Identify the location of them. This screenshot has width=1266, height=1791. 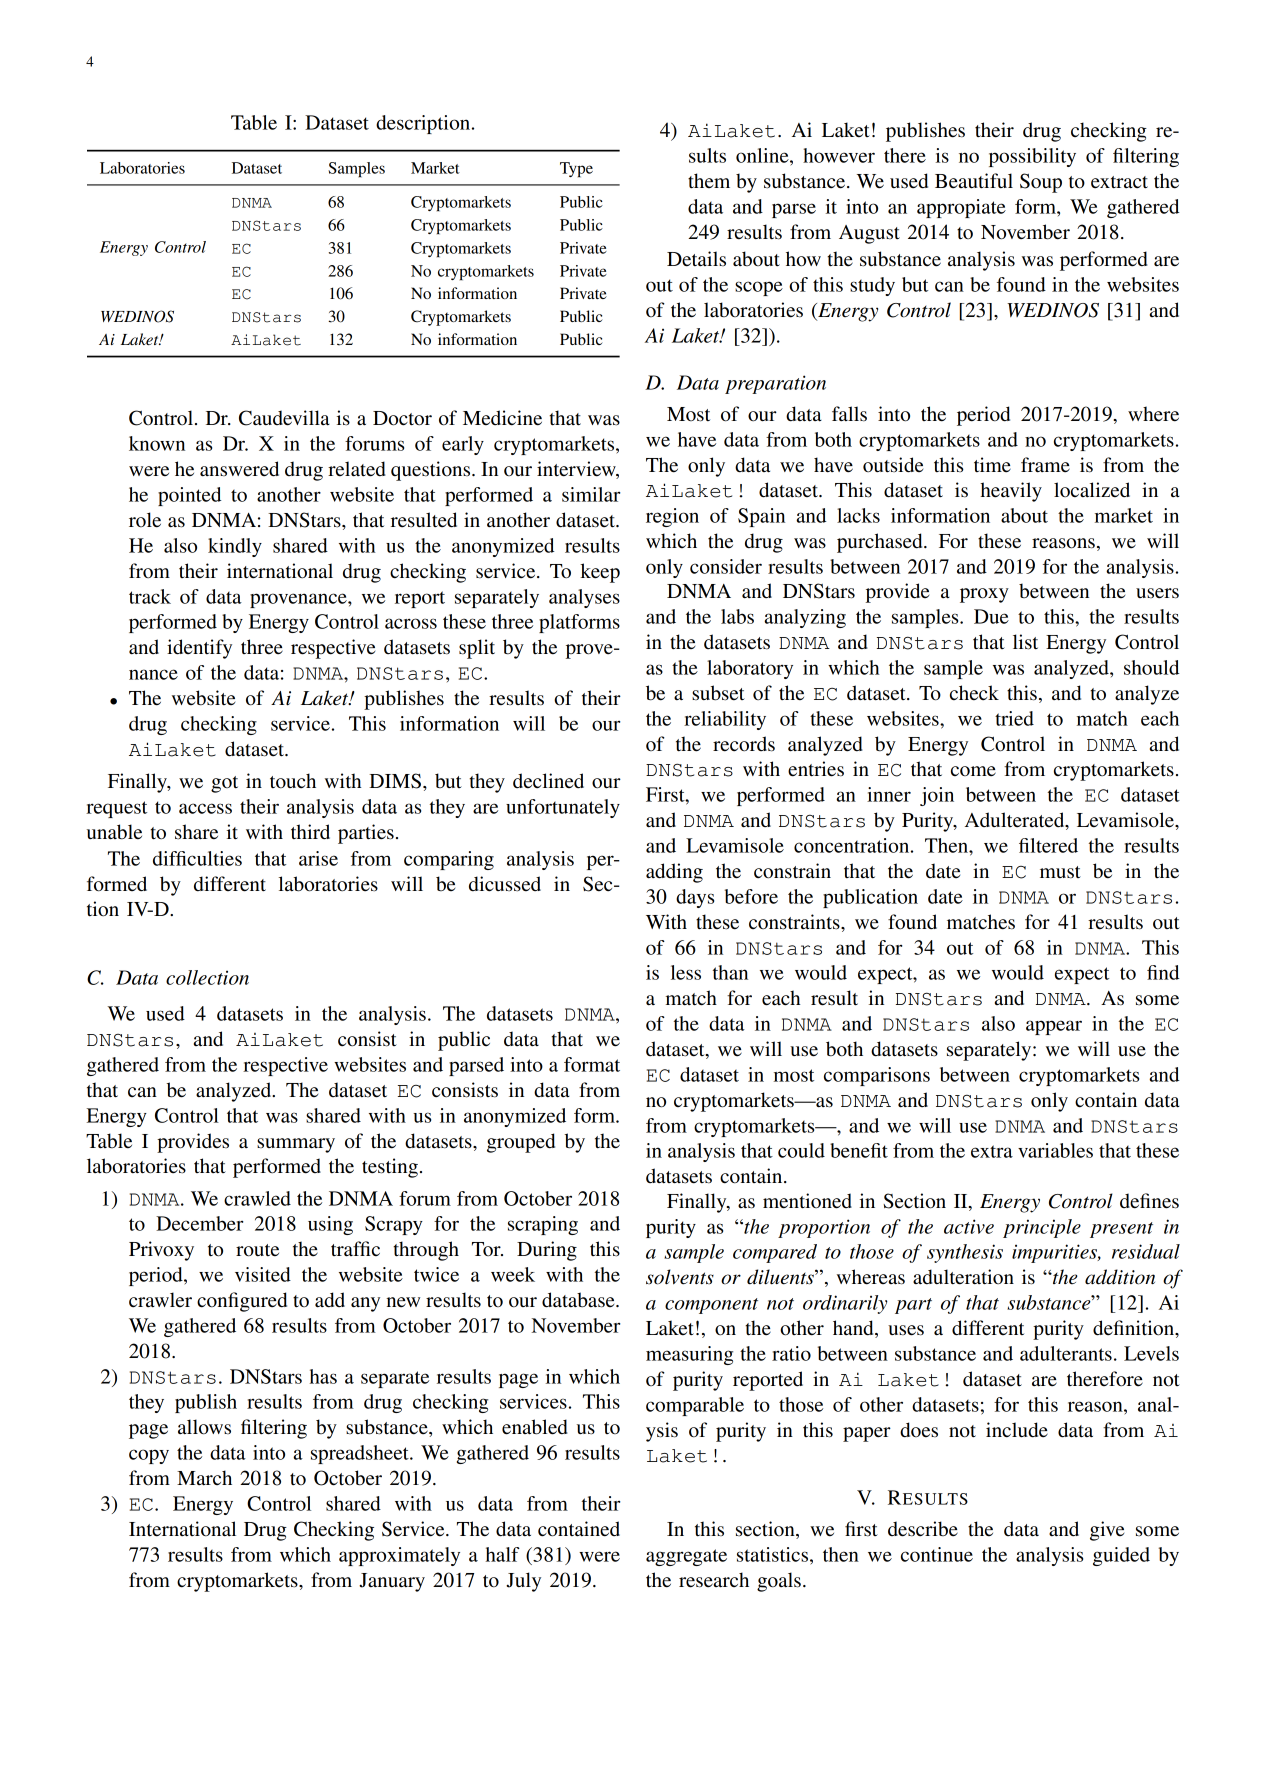
(709, 181).
